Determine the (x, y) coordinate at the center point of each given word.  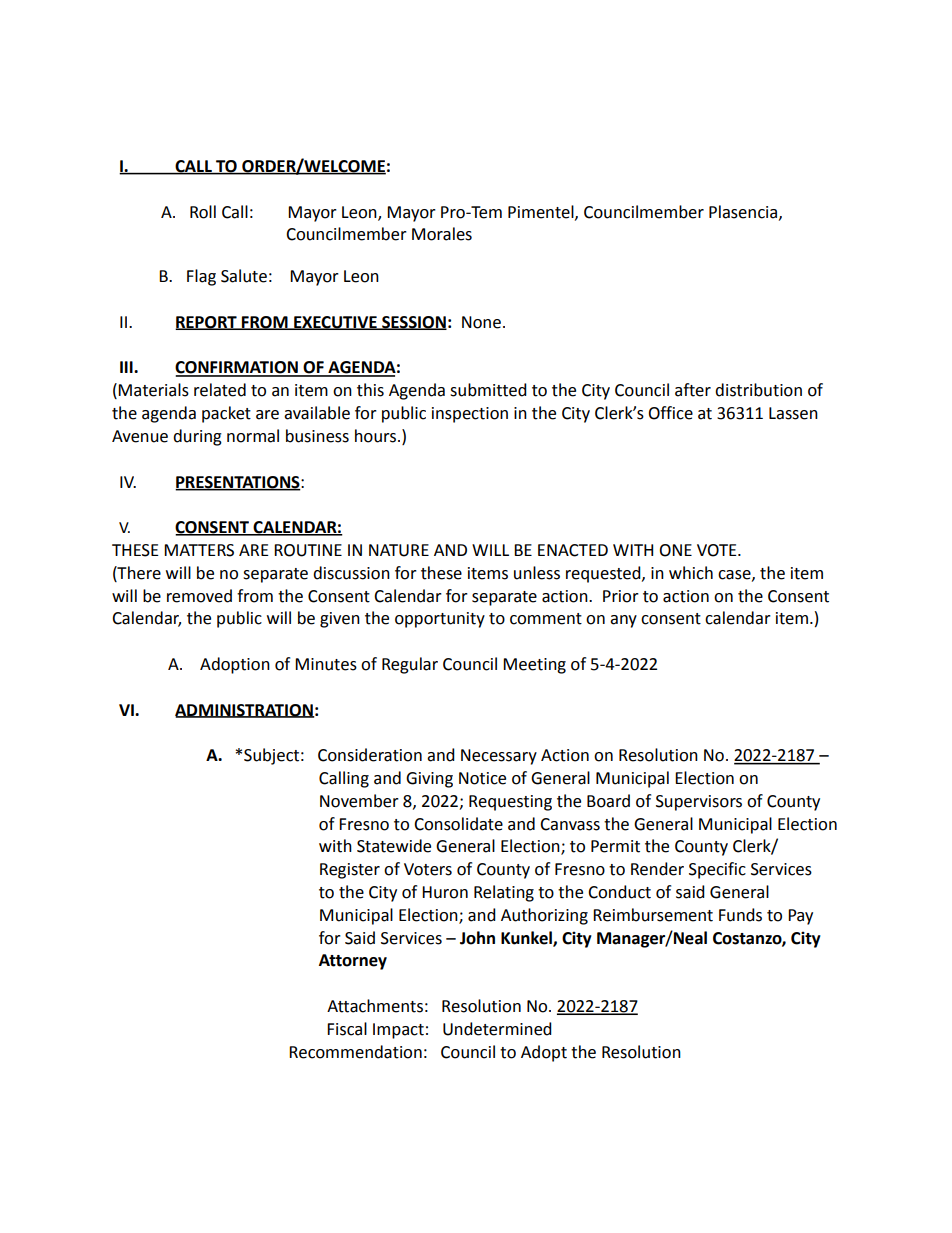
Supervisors (699, 803)
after (693, 390)
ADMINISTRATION (245, 711)
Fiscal (347, 1029)
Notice (482, 778)
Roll (203, 212)
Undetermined (497, 1029)
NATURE (399, 550)
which (691, 573)
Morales (442, 234)
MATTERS (199, 550)
